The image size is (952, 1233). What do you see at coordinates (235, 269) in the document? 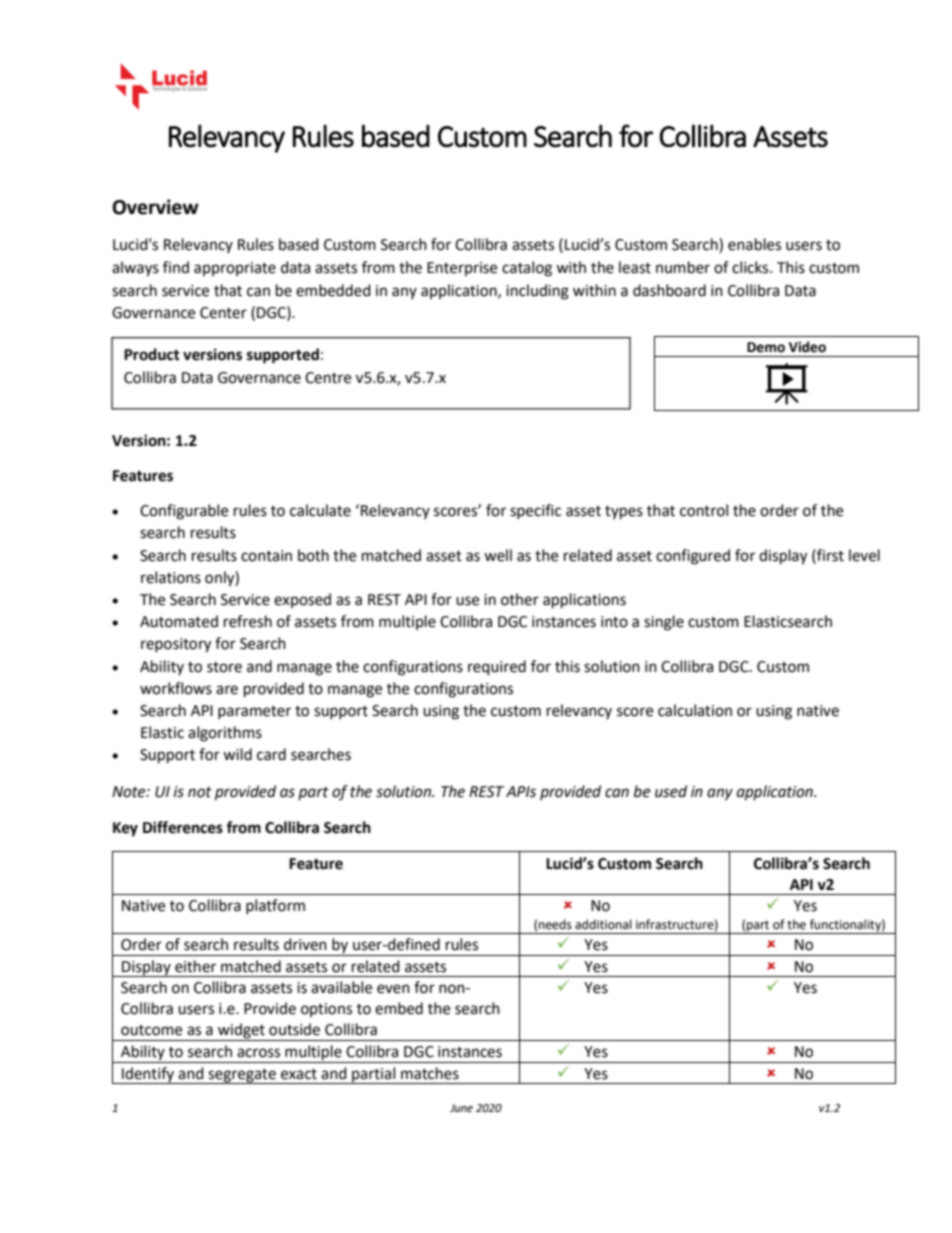
I see `appropriate` at bounding box center [235, 269].
